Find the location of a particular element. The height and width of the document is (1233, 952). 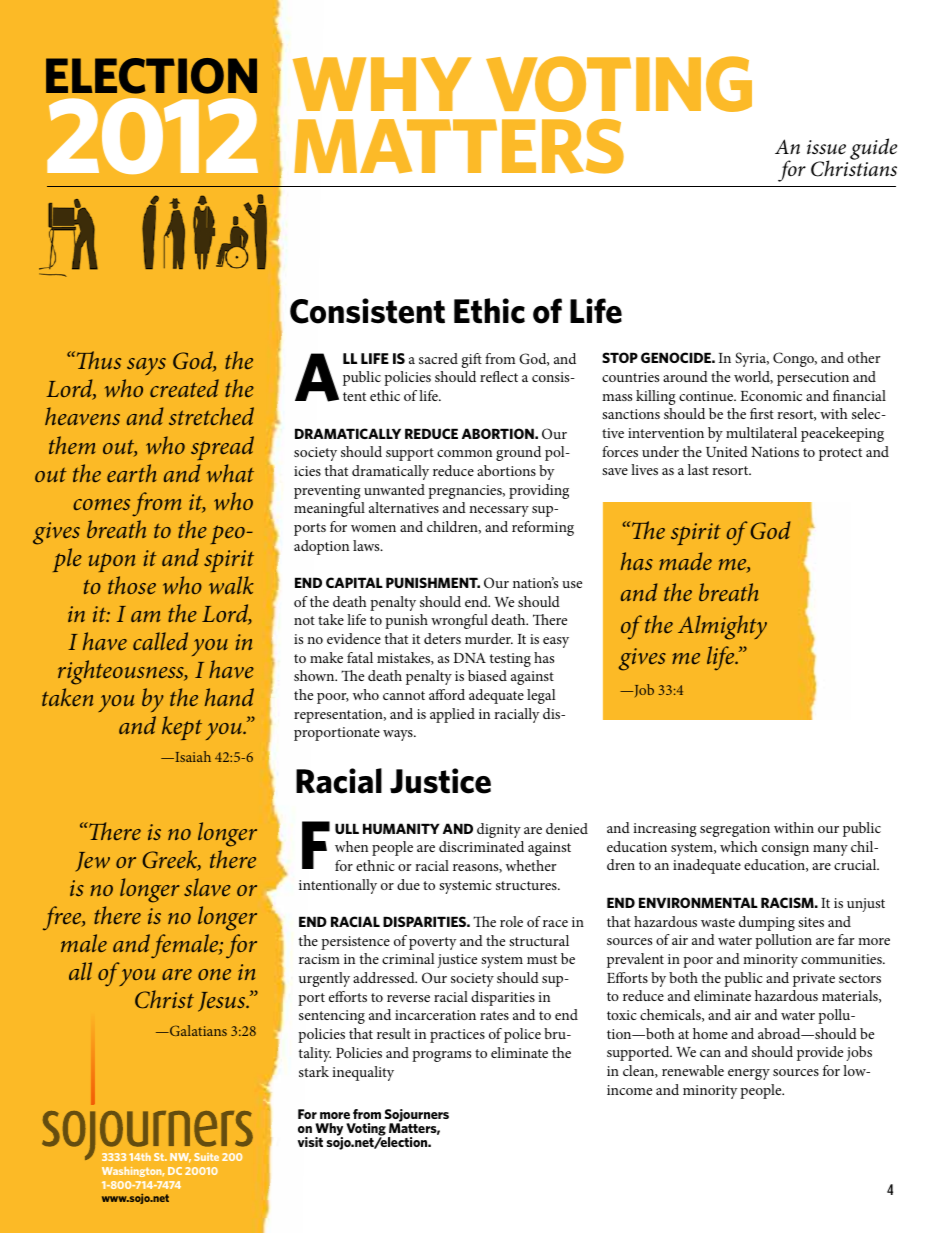

programs is located at coordinates (441, 1056).
